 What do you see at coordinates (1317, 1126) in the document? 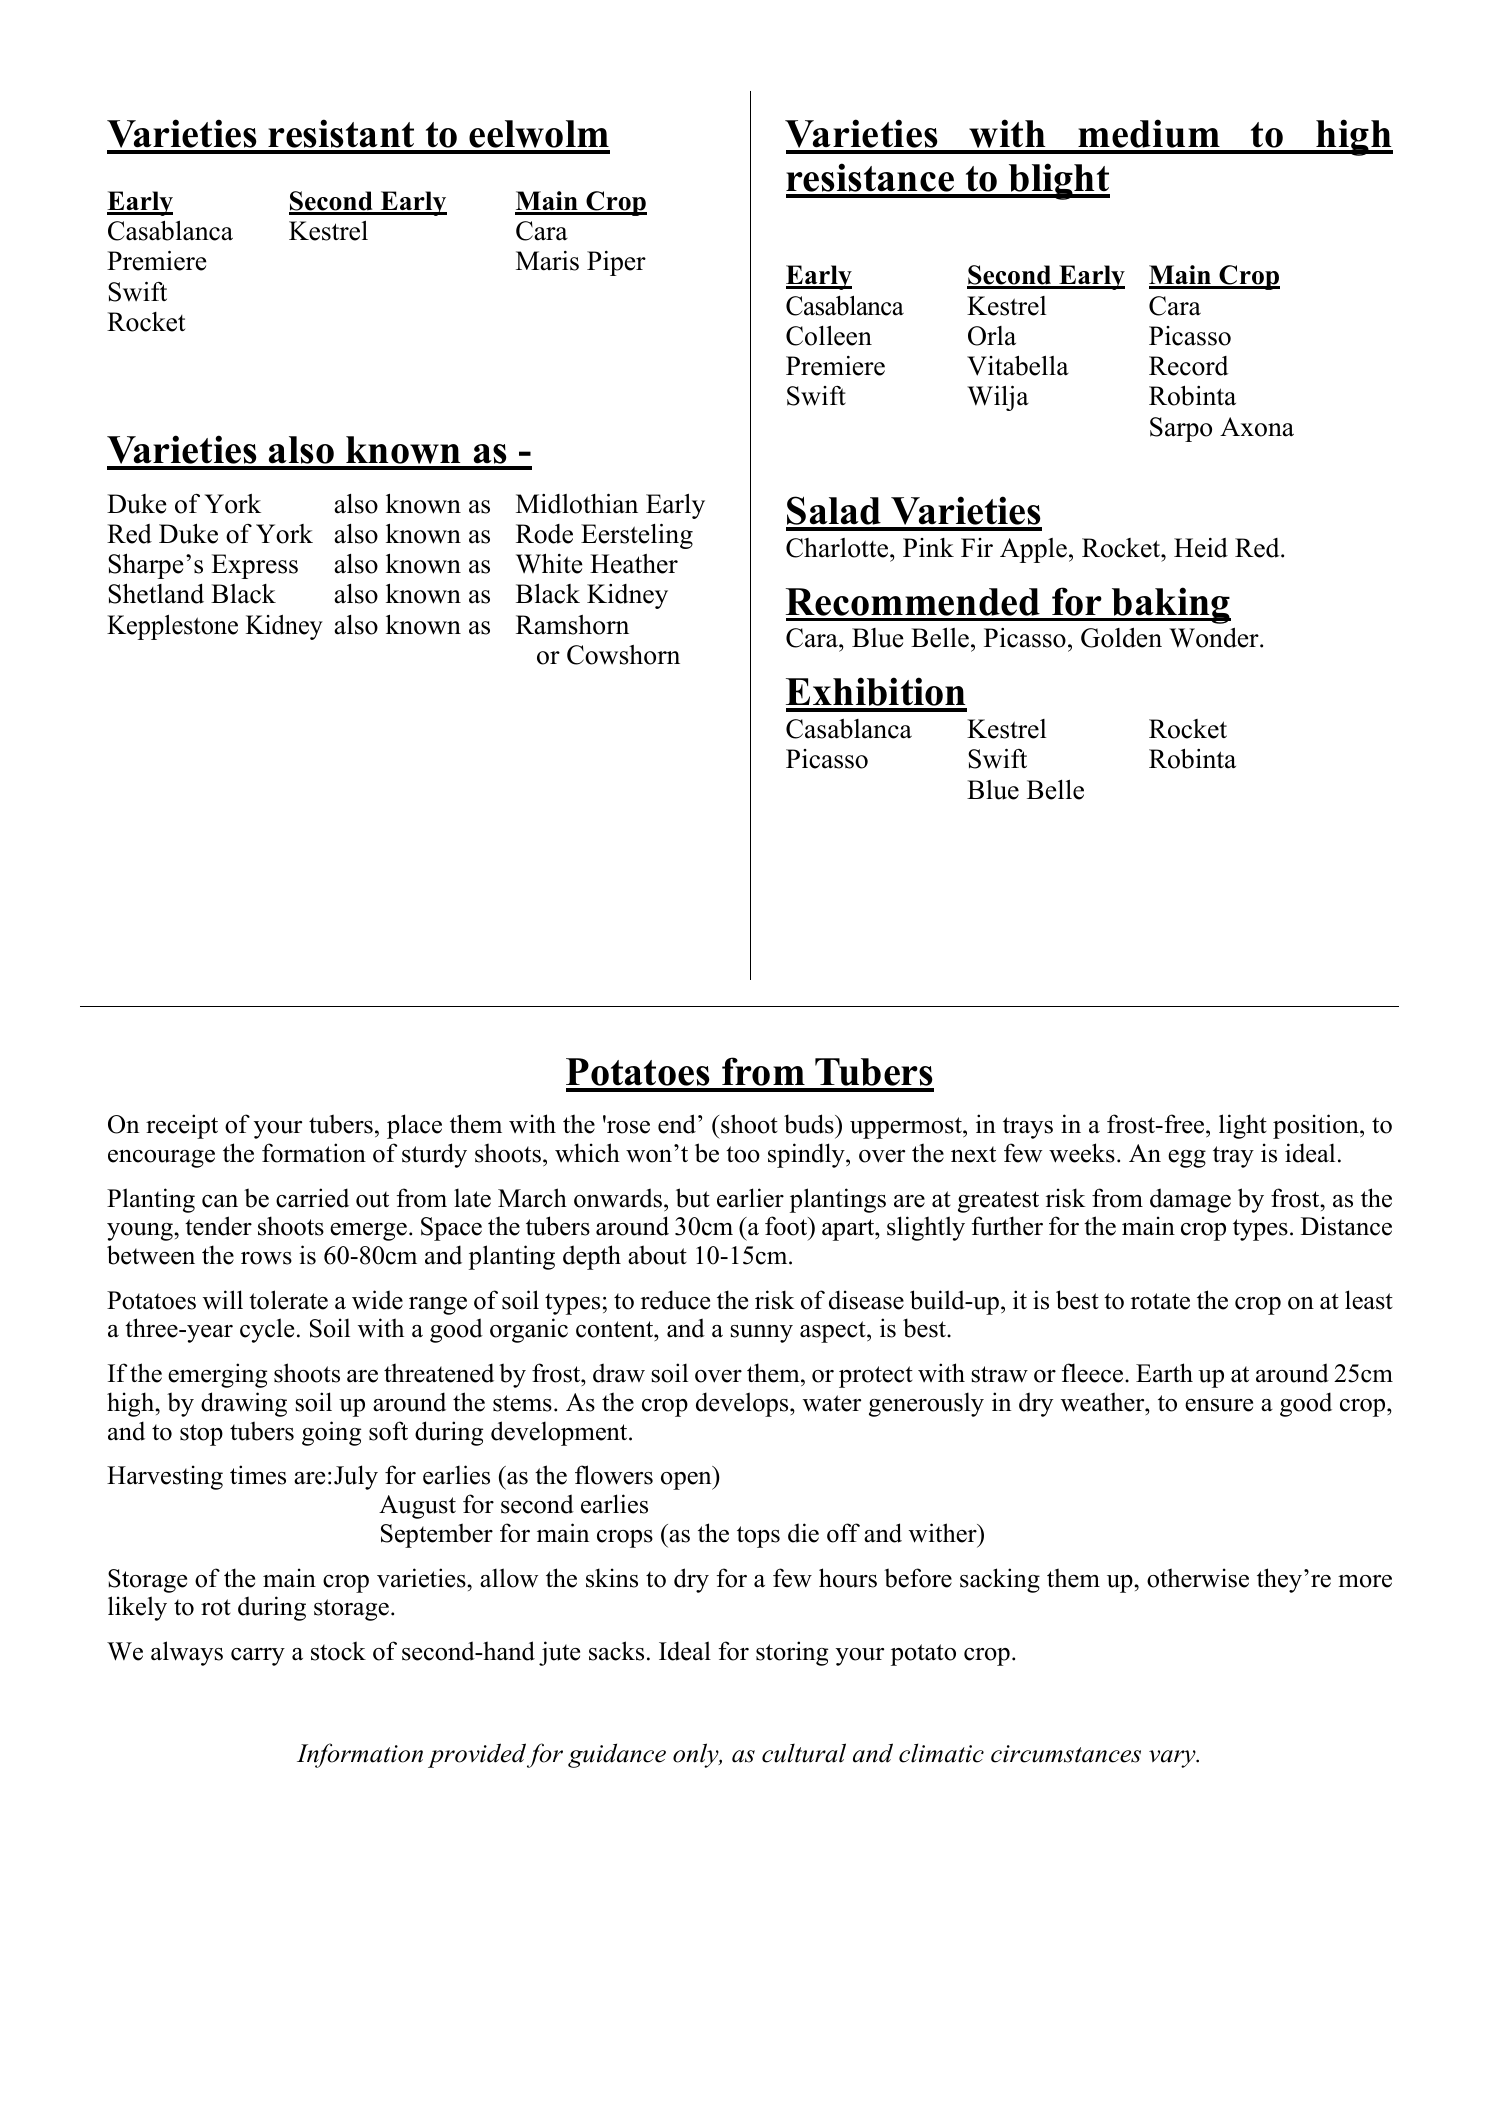
I see `position` at bounding box center [1317, 1126].
